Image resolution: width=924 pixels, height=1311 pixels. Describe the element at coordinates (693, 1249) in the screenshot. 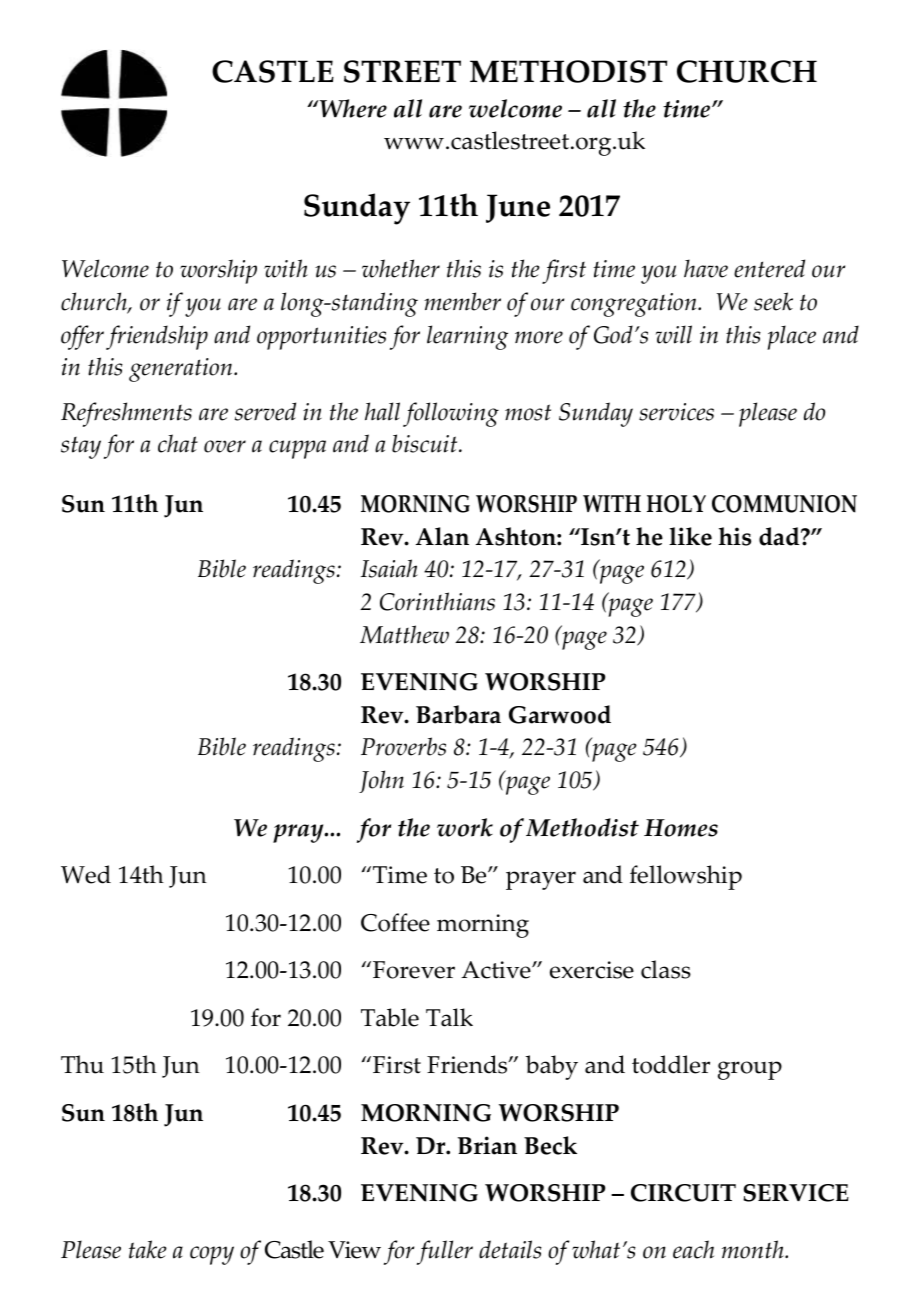

I see `each` at that location.
